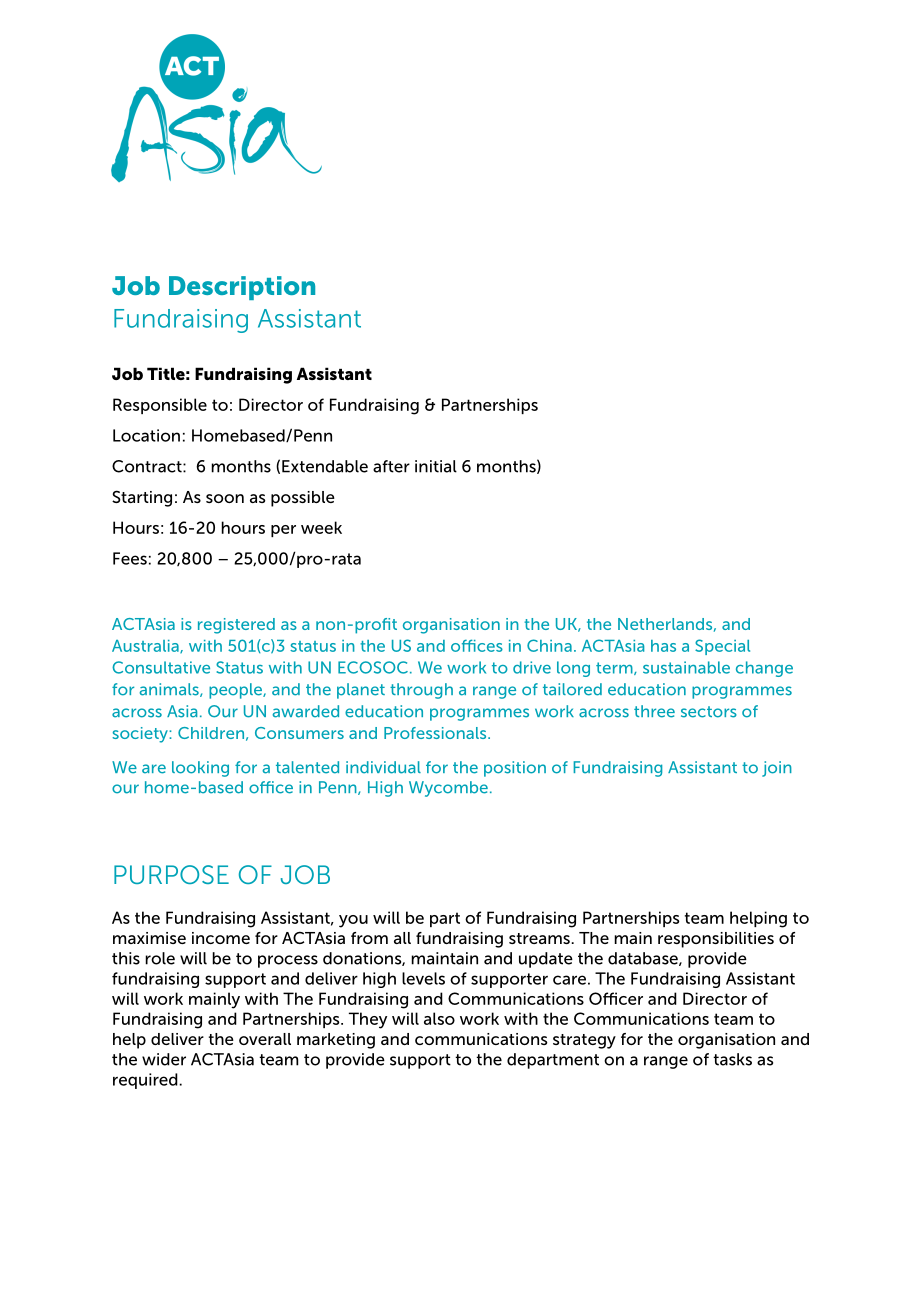 The height and width of the screenshot is (1308, 924). Describe the element at coordinates (391, 466) in the screenshot. I see `after` at that location.
